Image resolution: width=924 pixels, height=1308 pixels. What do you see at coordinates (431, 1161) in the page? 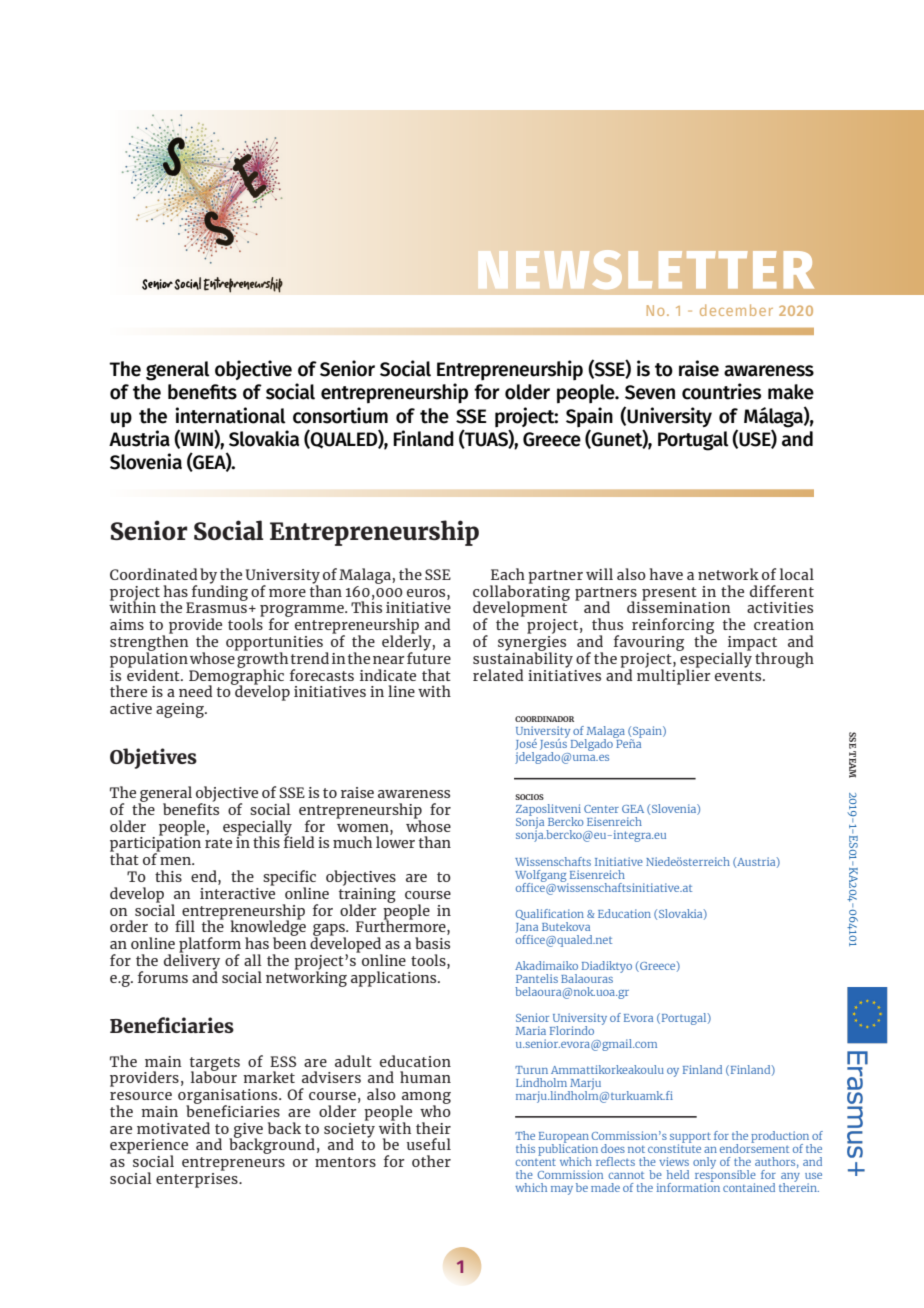
I see `other` at bounding box center [431, 1161].
